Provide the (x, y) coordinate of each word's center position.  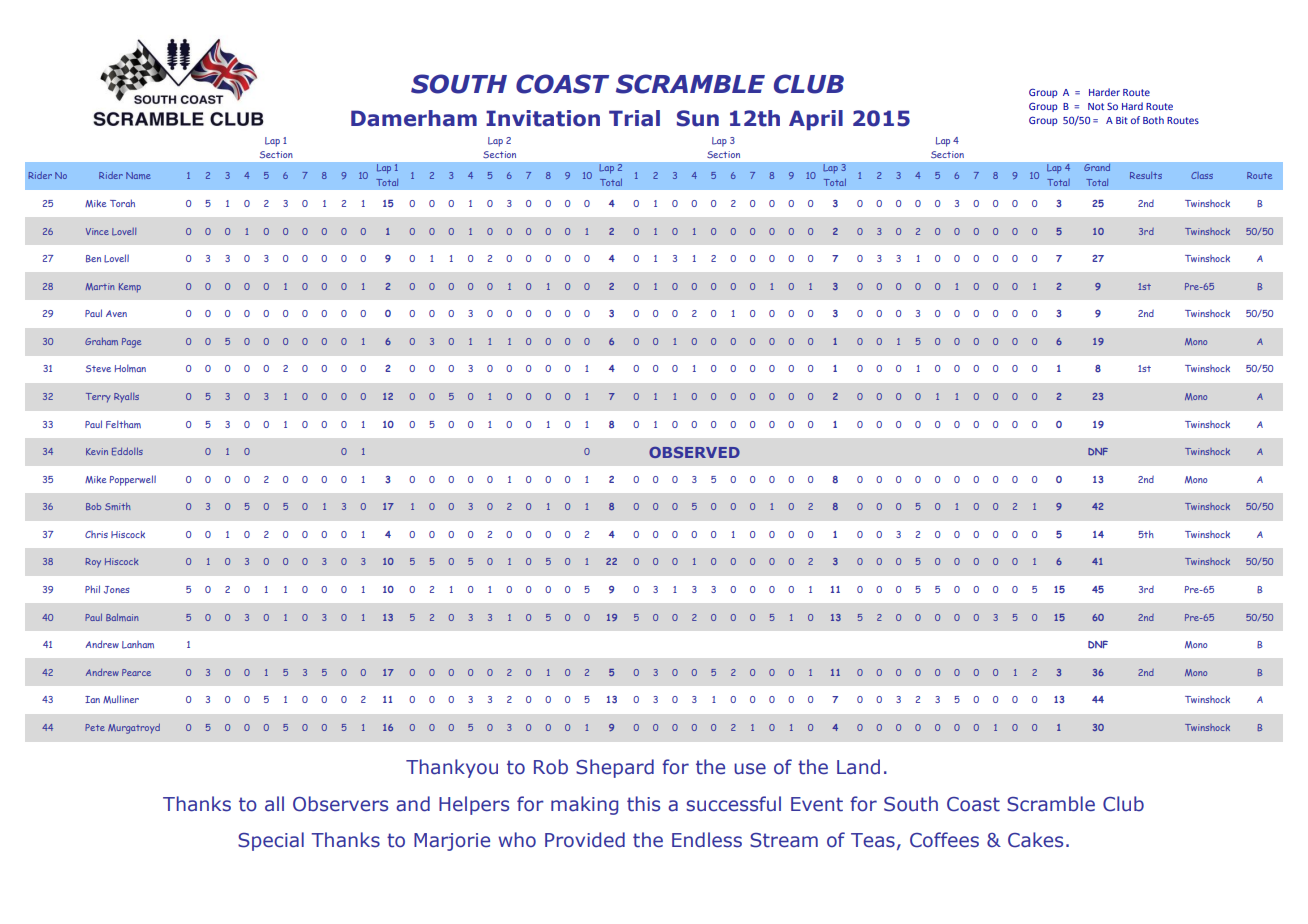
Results (1146, 175)
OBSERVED (694, 452)
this (643, 804)
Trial (634, 118)
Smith (118, 506)
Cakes (1035, 840)
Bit (1122, 120)
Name (138, 175)
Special (271, 841)
